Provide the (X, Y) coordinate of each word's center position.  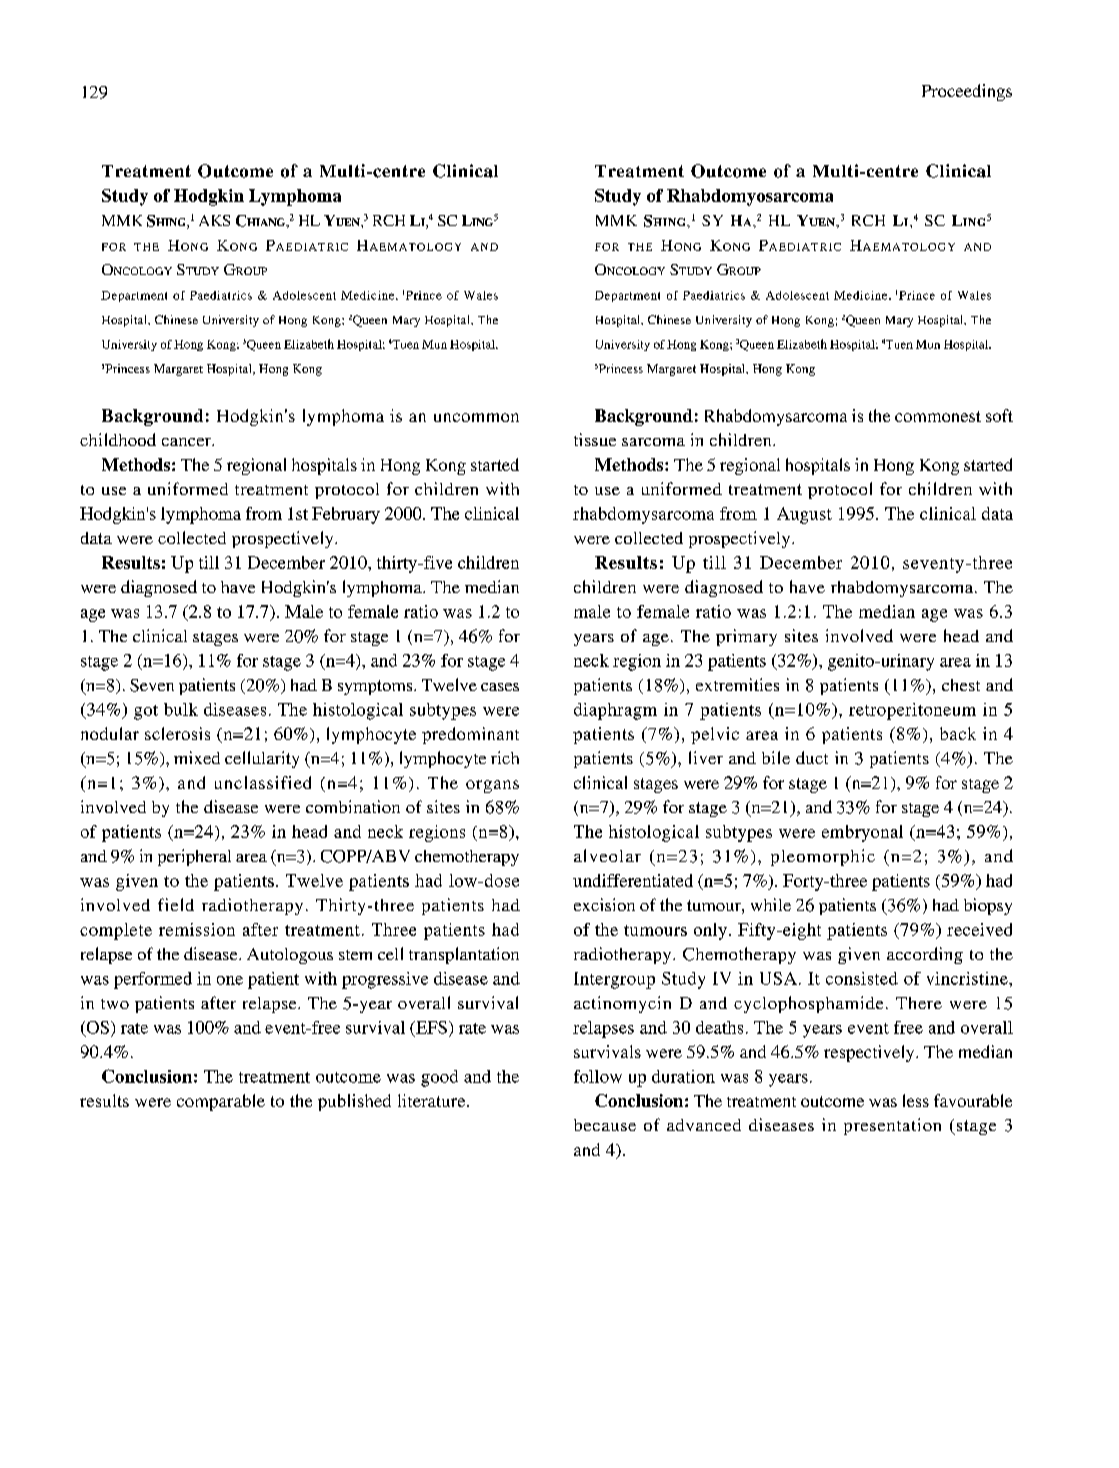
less (916, 1100)
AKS (214, 220)
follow (598, 1076)
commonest (938, 416)
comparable (221, 1102)
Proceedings (967, 92)
